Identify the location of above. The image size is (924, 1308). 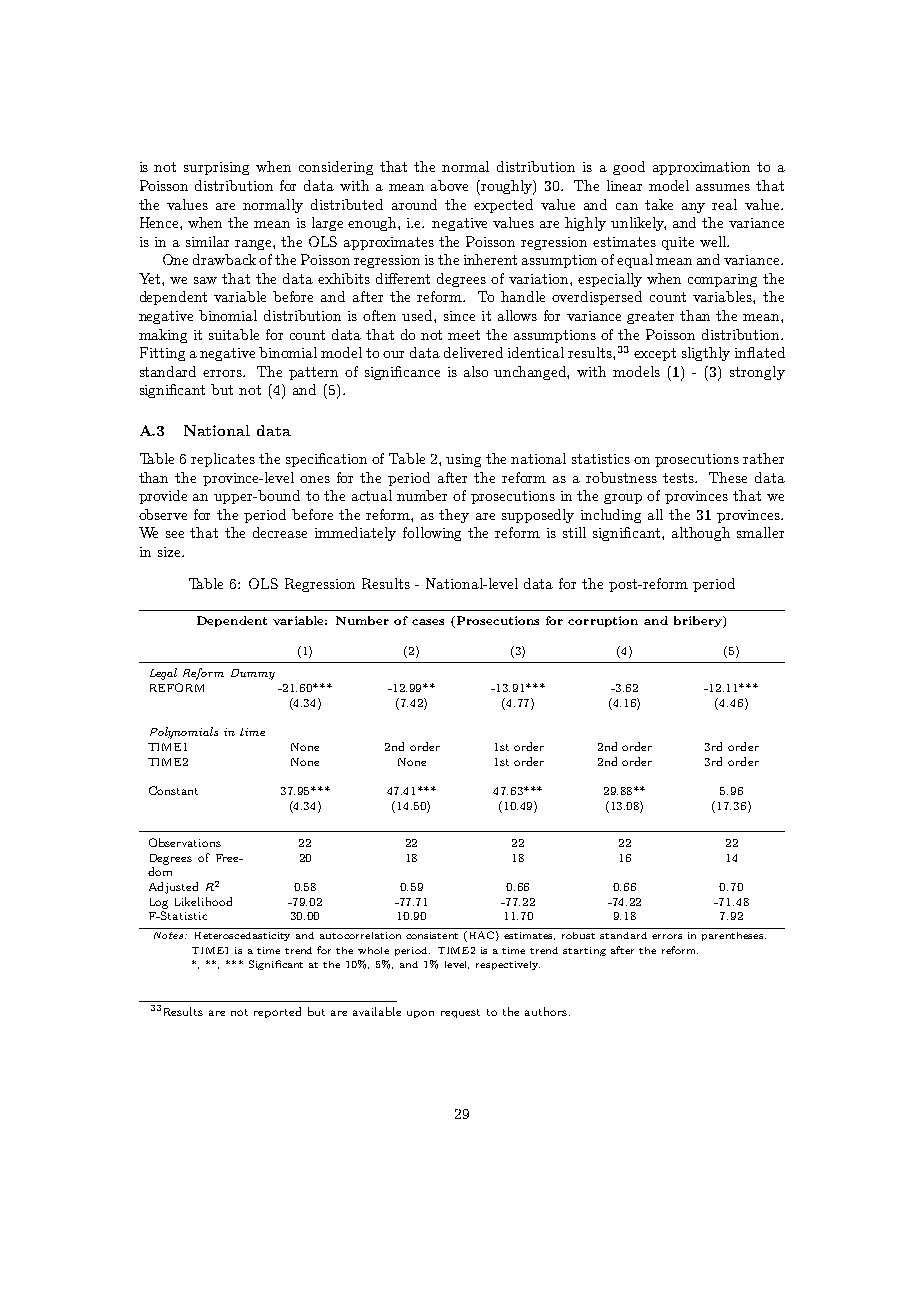
(449, 185).
